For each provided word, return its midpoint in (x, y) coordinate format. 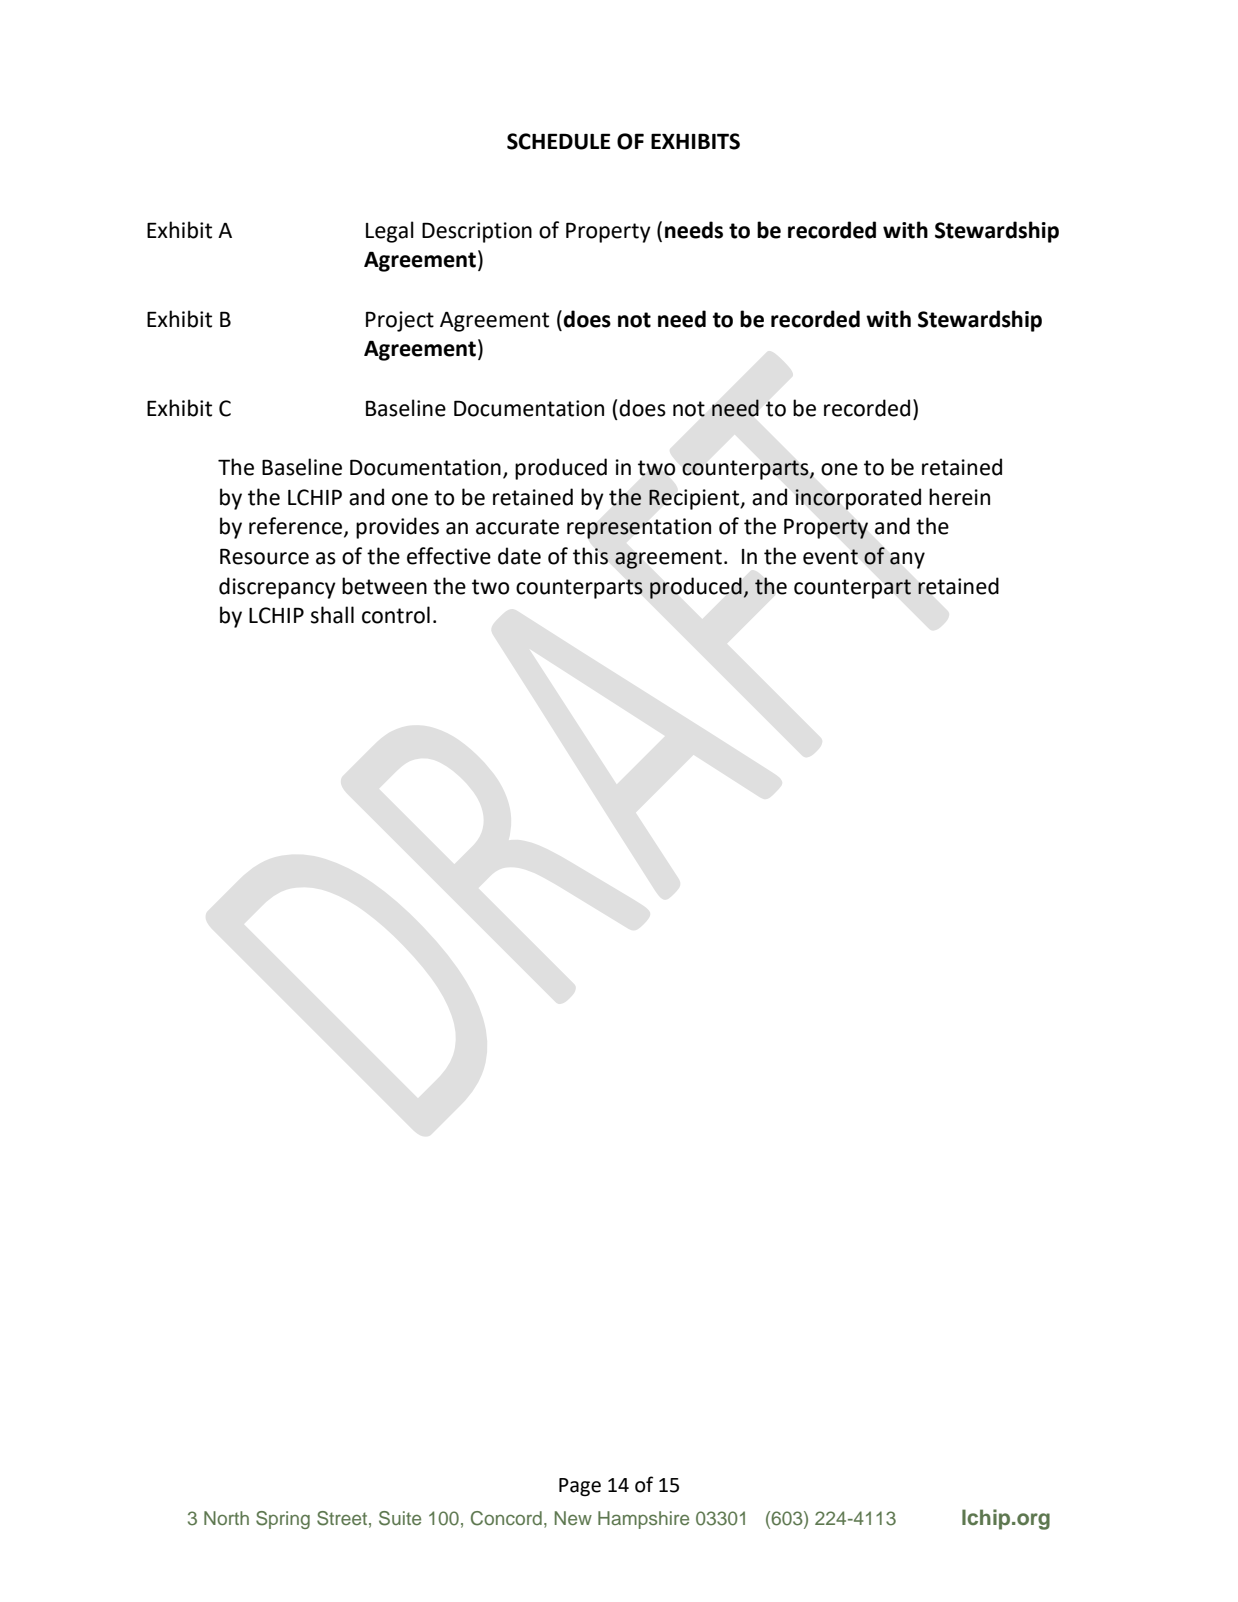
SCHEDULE (558, 141)
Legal (390, 232)
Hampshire (643, 1520)
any (907, 560)
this (590, 556)
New (573, 1518)
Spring (283, 1520)
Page (580, 1487)
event (830, 557)
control (396, 615)
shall (332, 615)
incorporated (858, 499)
